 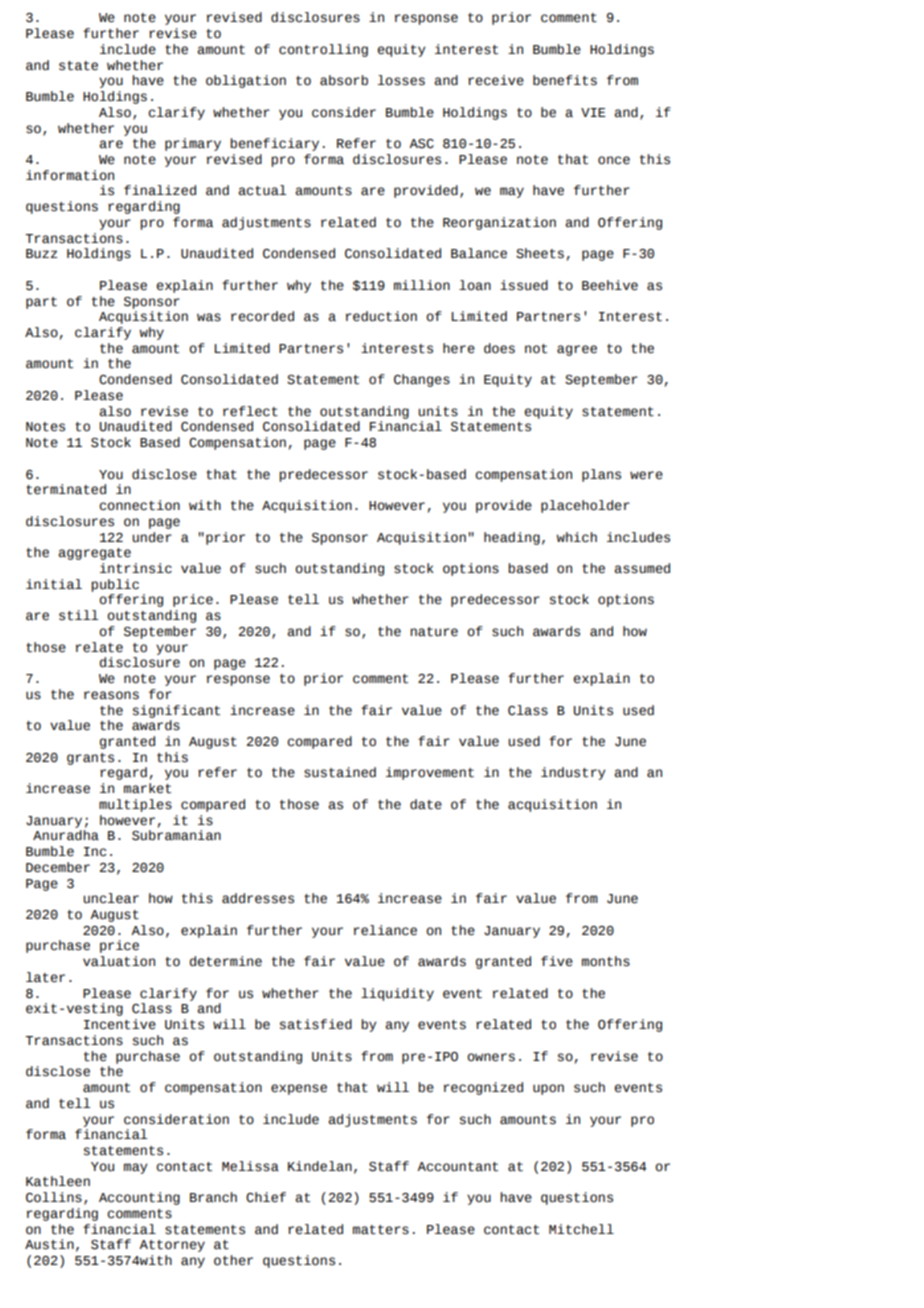 I want to click on matters, so click(x=381, y=1230).
